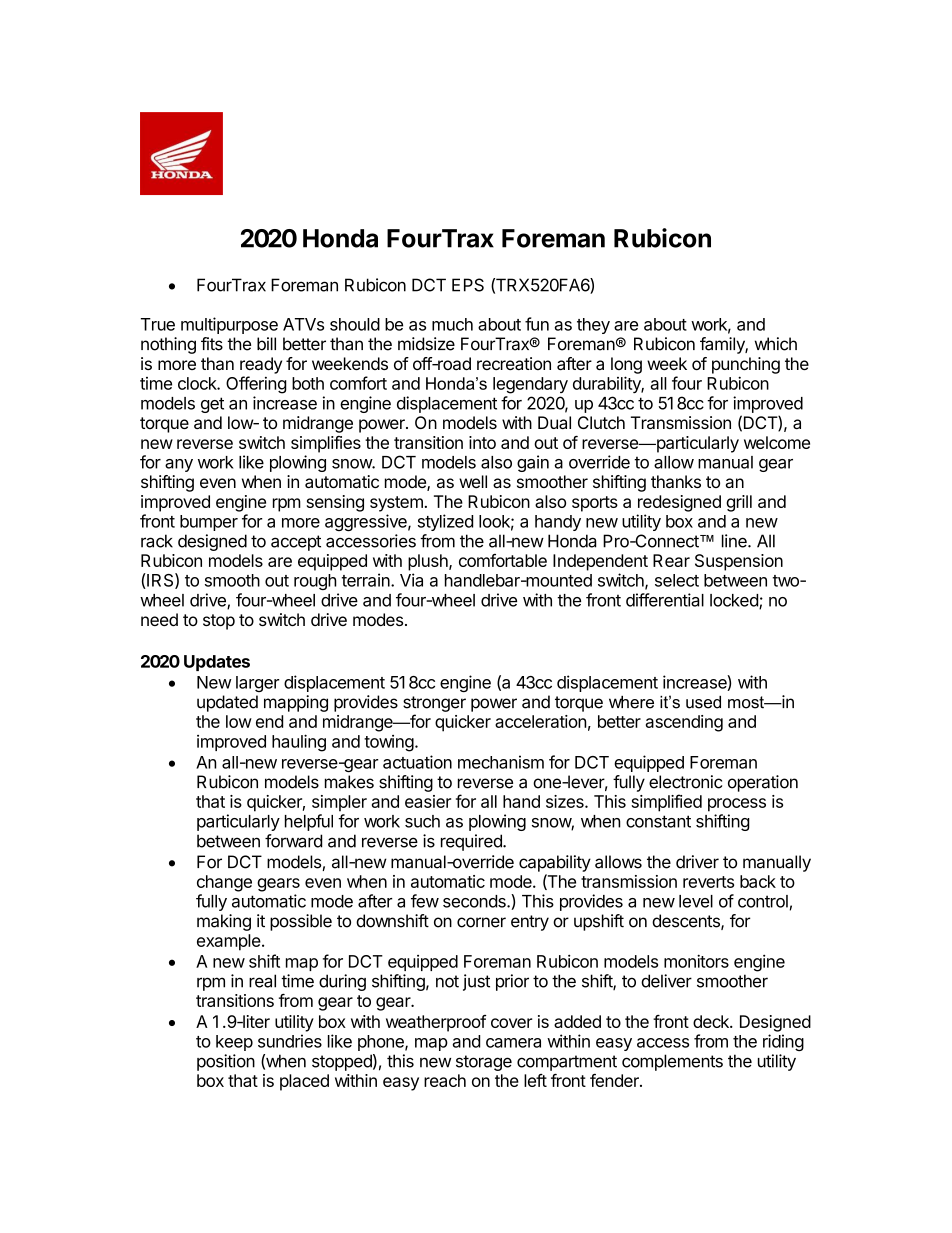  I want to click on much, so click(452, 324).
